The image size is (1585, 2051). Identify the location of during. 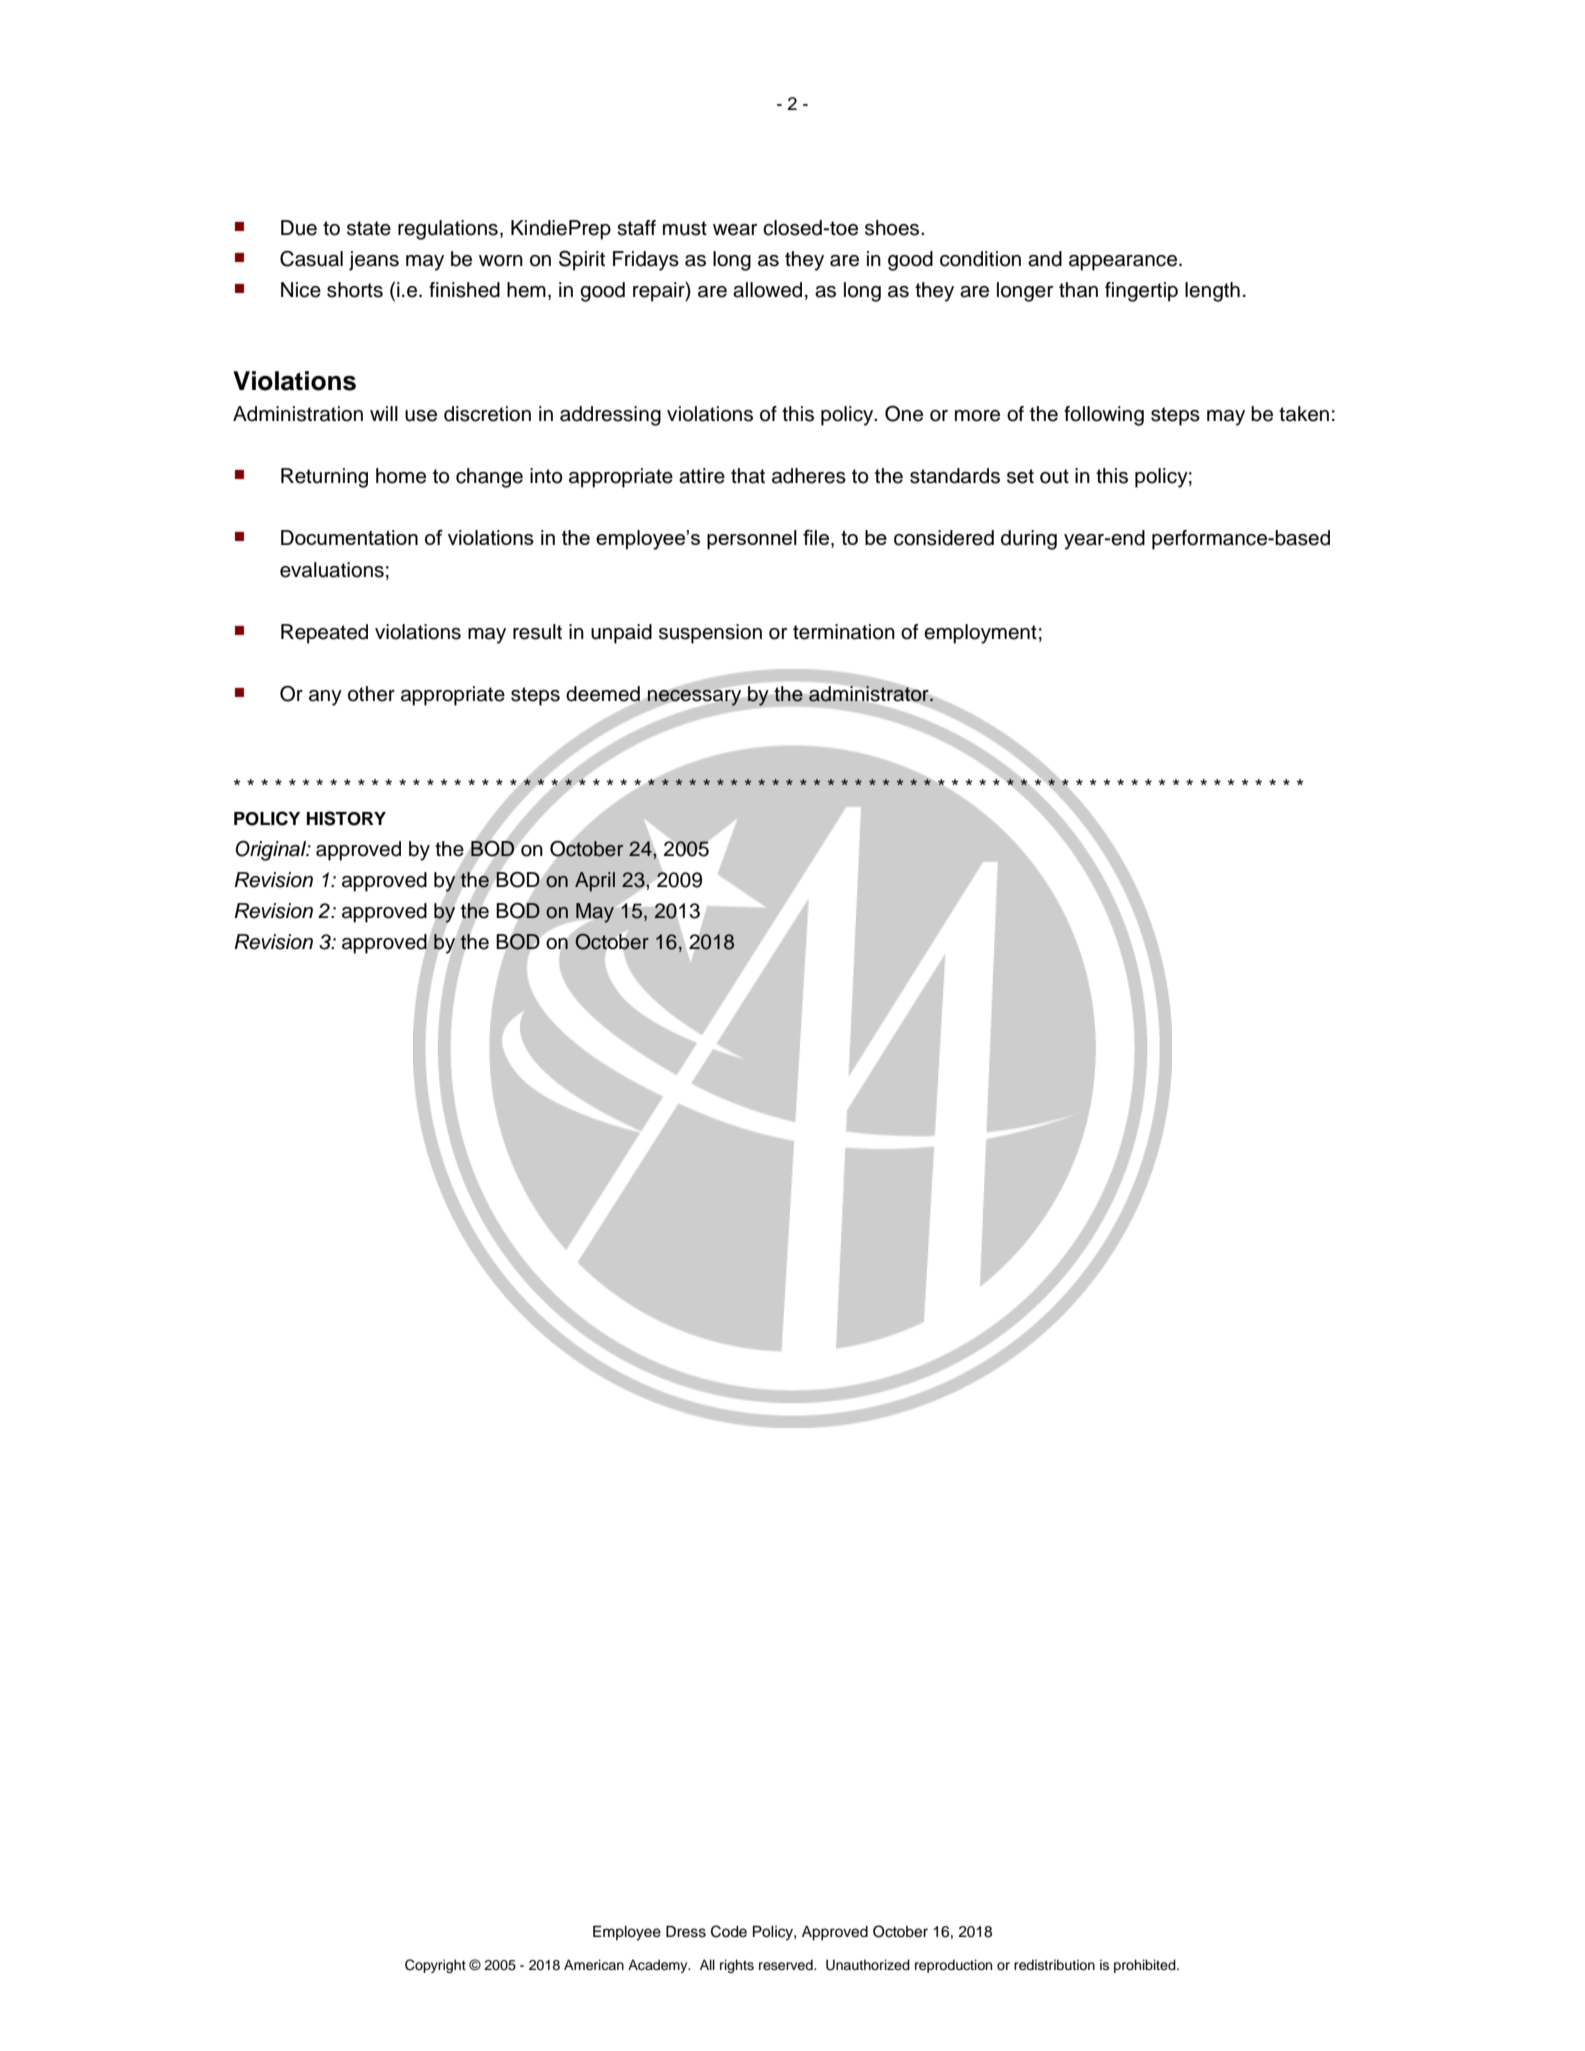
(1029, 540).
